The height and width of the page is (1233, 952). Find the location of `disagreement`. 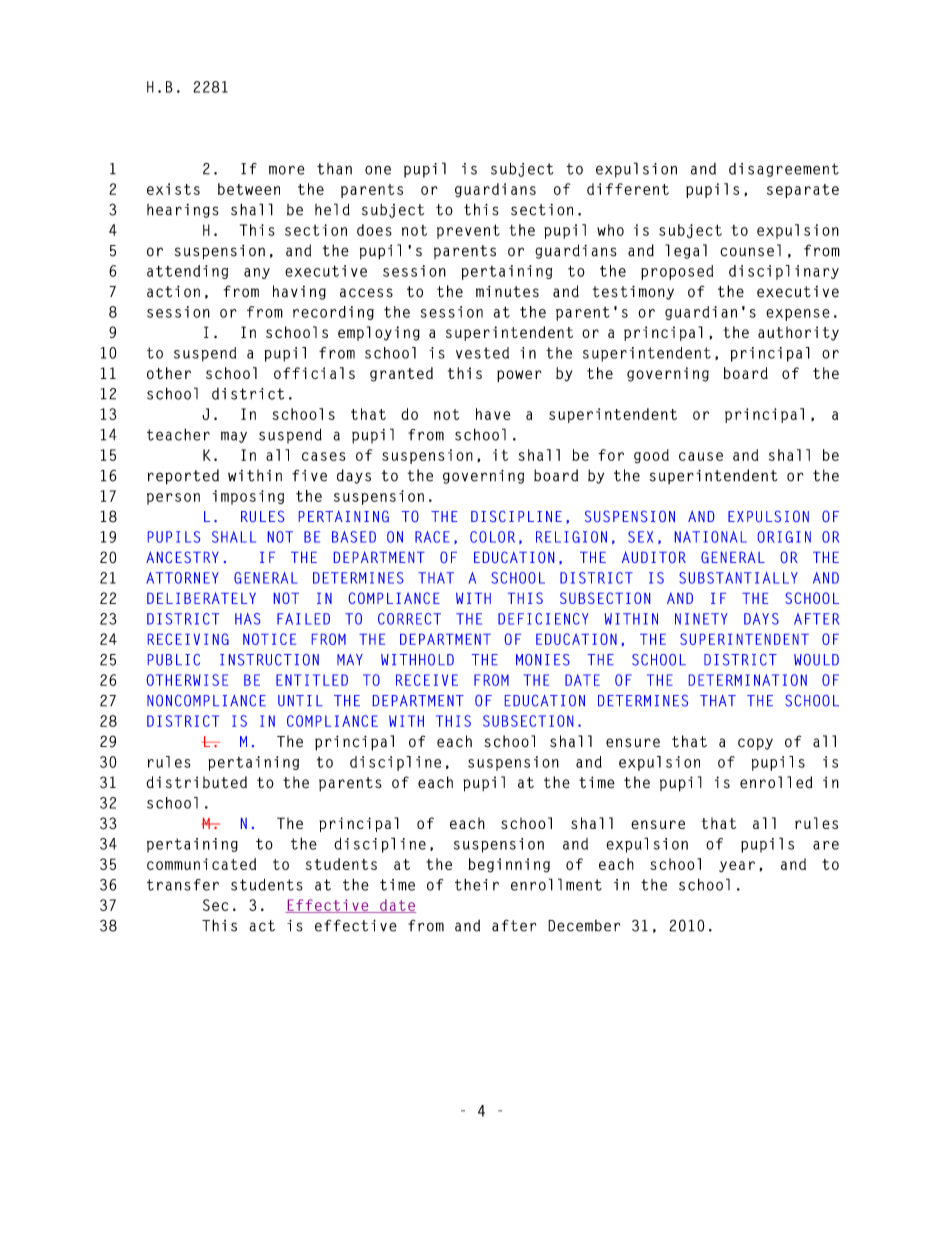

disagreement is located at coordinates (784, 170).
